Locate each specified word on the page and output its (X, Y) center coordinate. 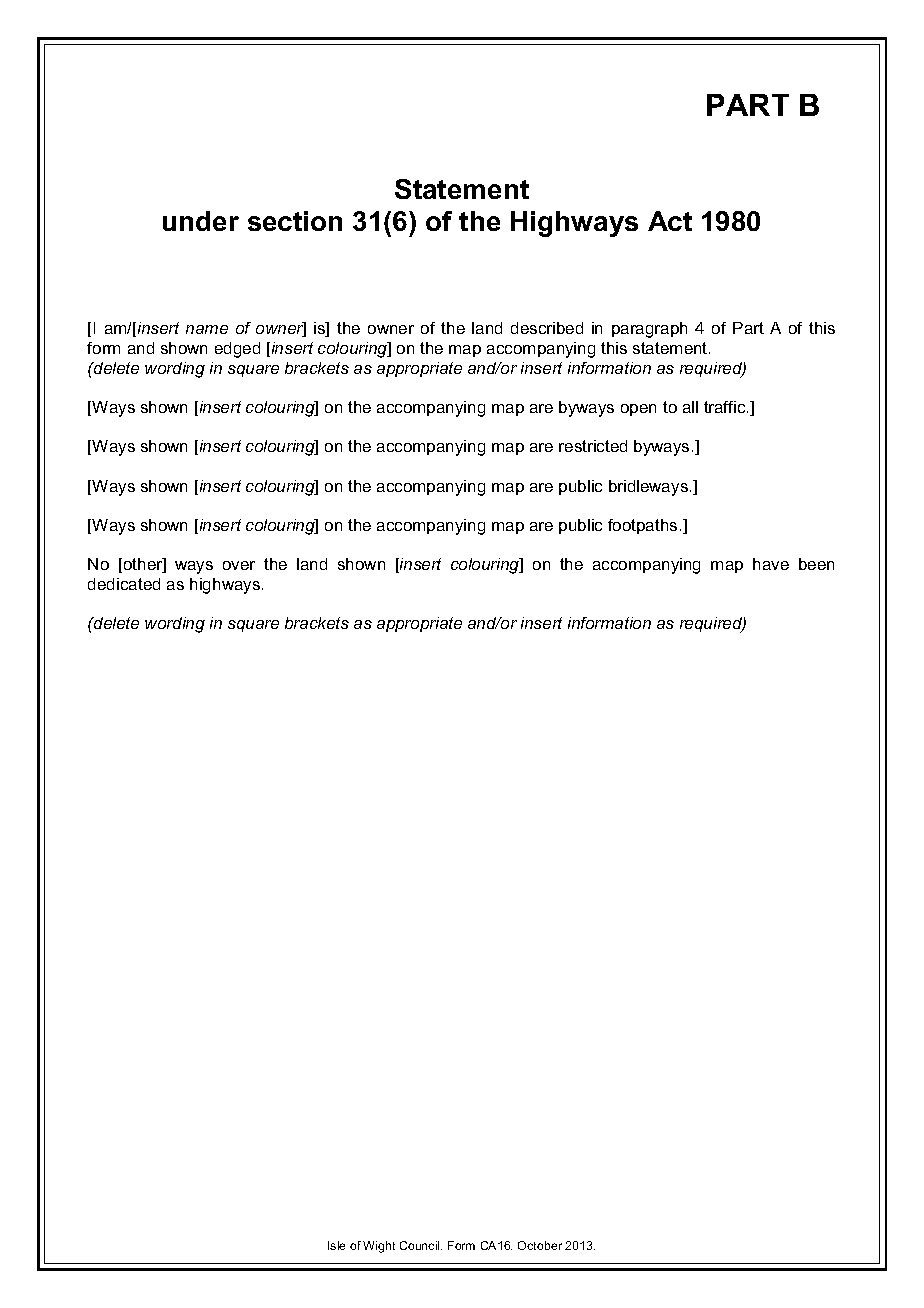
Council (421, 1245)
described (547, 328)
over (239, 565)
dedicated (124, 584)
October (540, 1245)
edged (237, 350)
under (201, 221)
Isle (336, 1245)
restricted (593, 446)
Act (670, 221)
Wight (379, 1247)
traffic (726, 407)
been (816, 564)
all (690, 407)
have (771, 564)
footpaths (642, 526)
